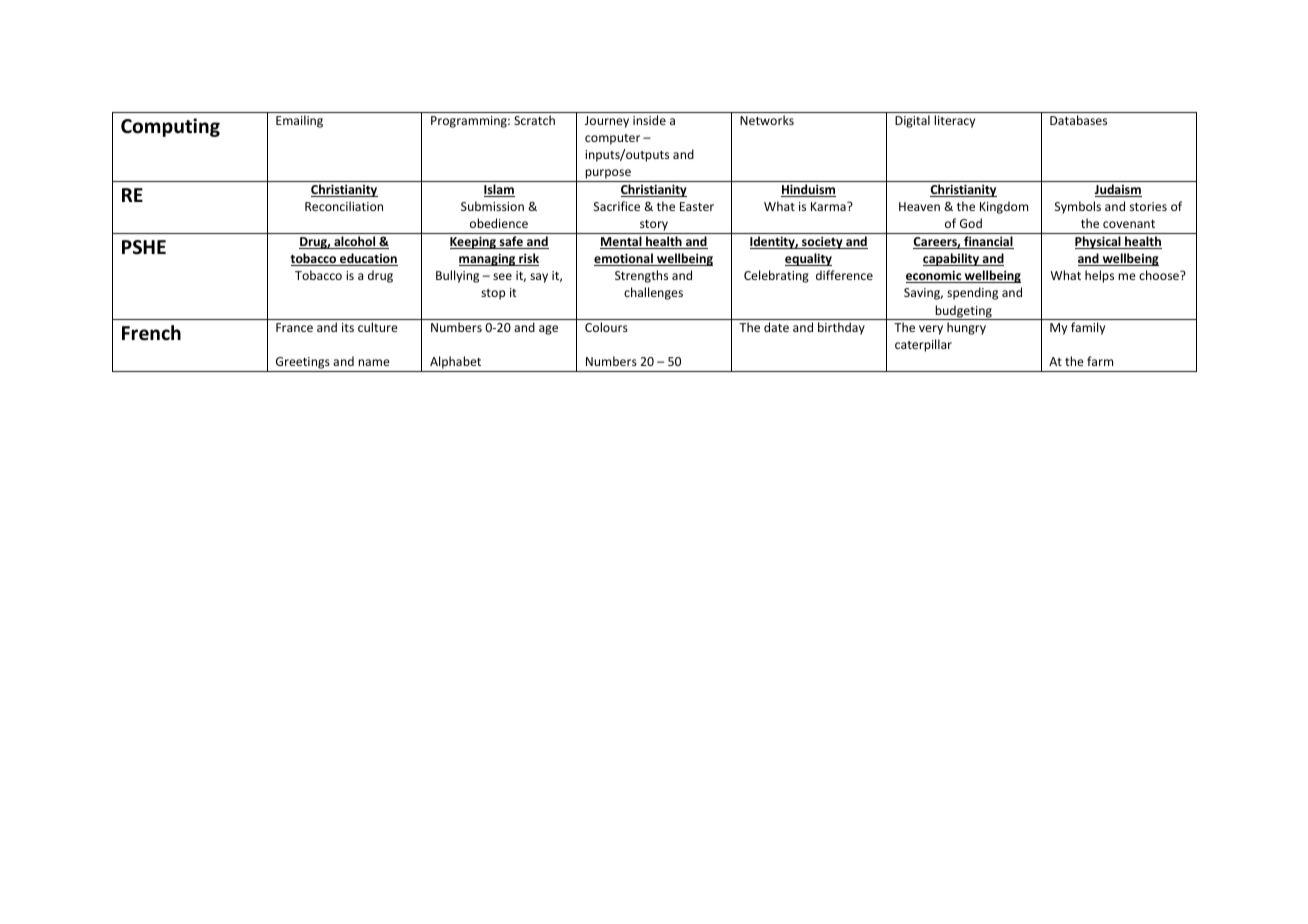 The image size is (1308, 924). I want to click on challenges, so click(653, 293).
